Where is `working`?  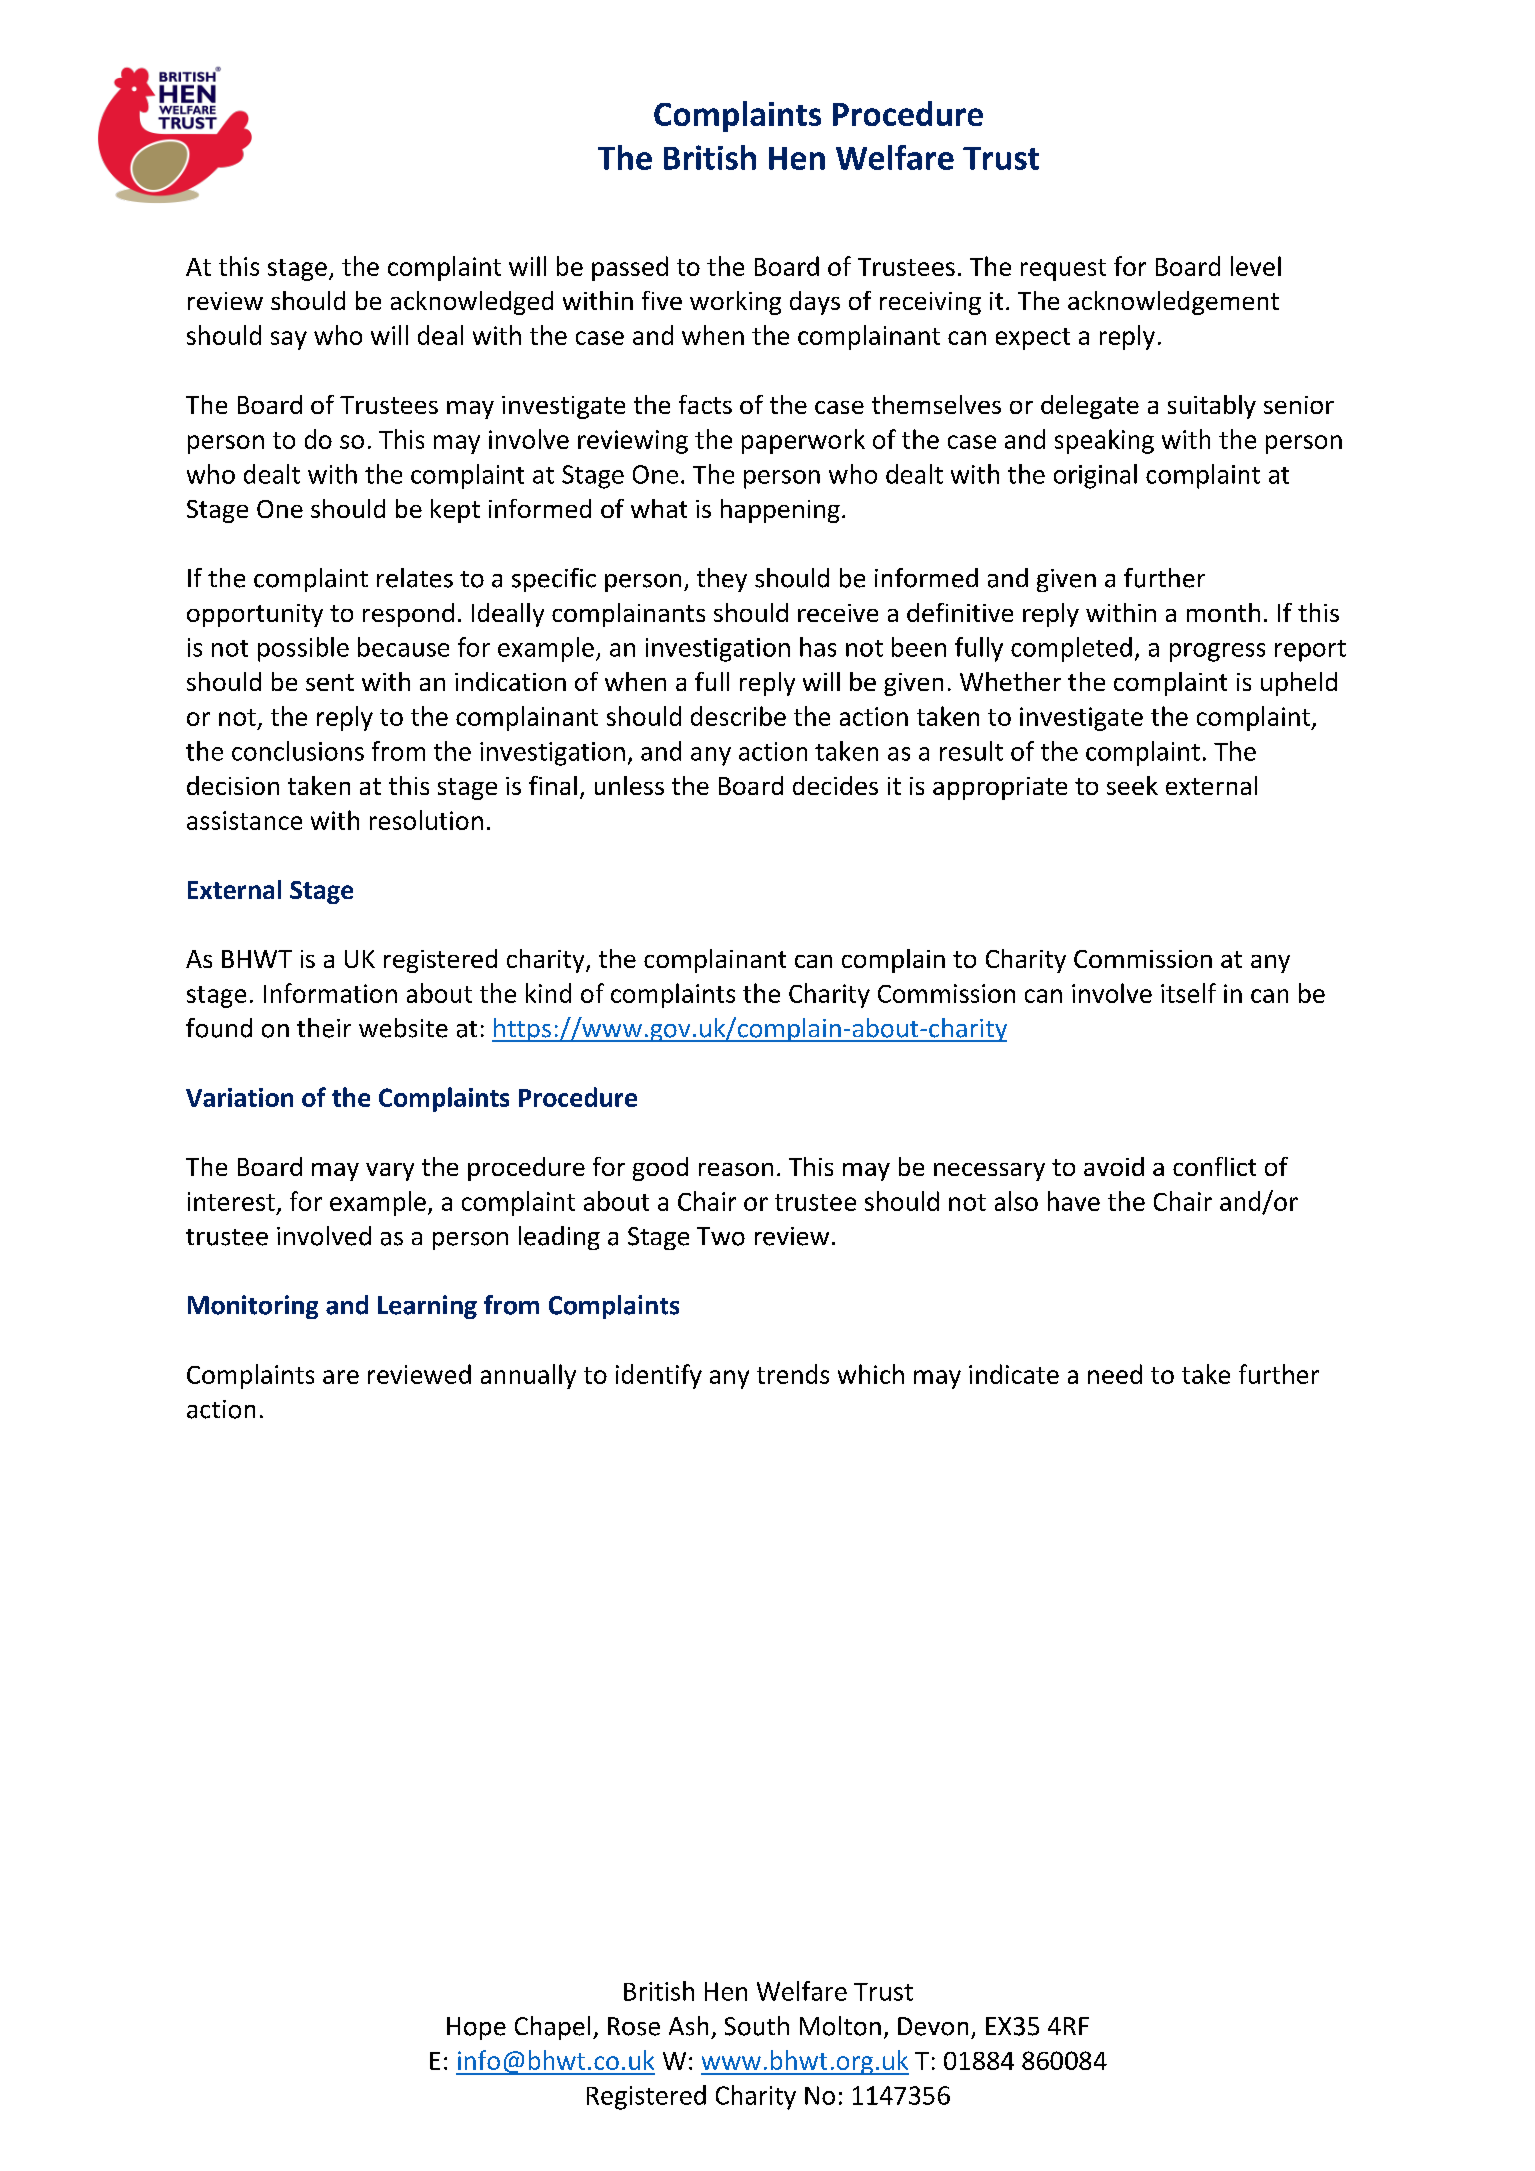
working is located at coordinates (735, 303).
